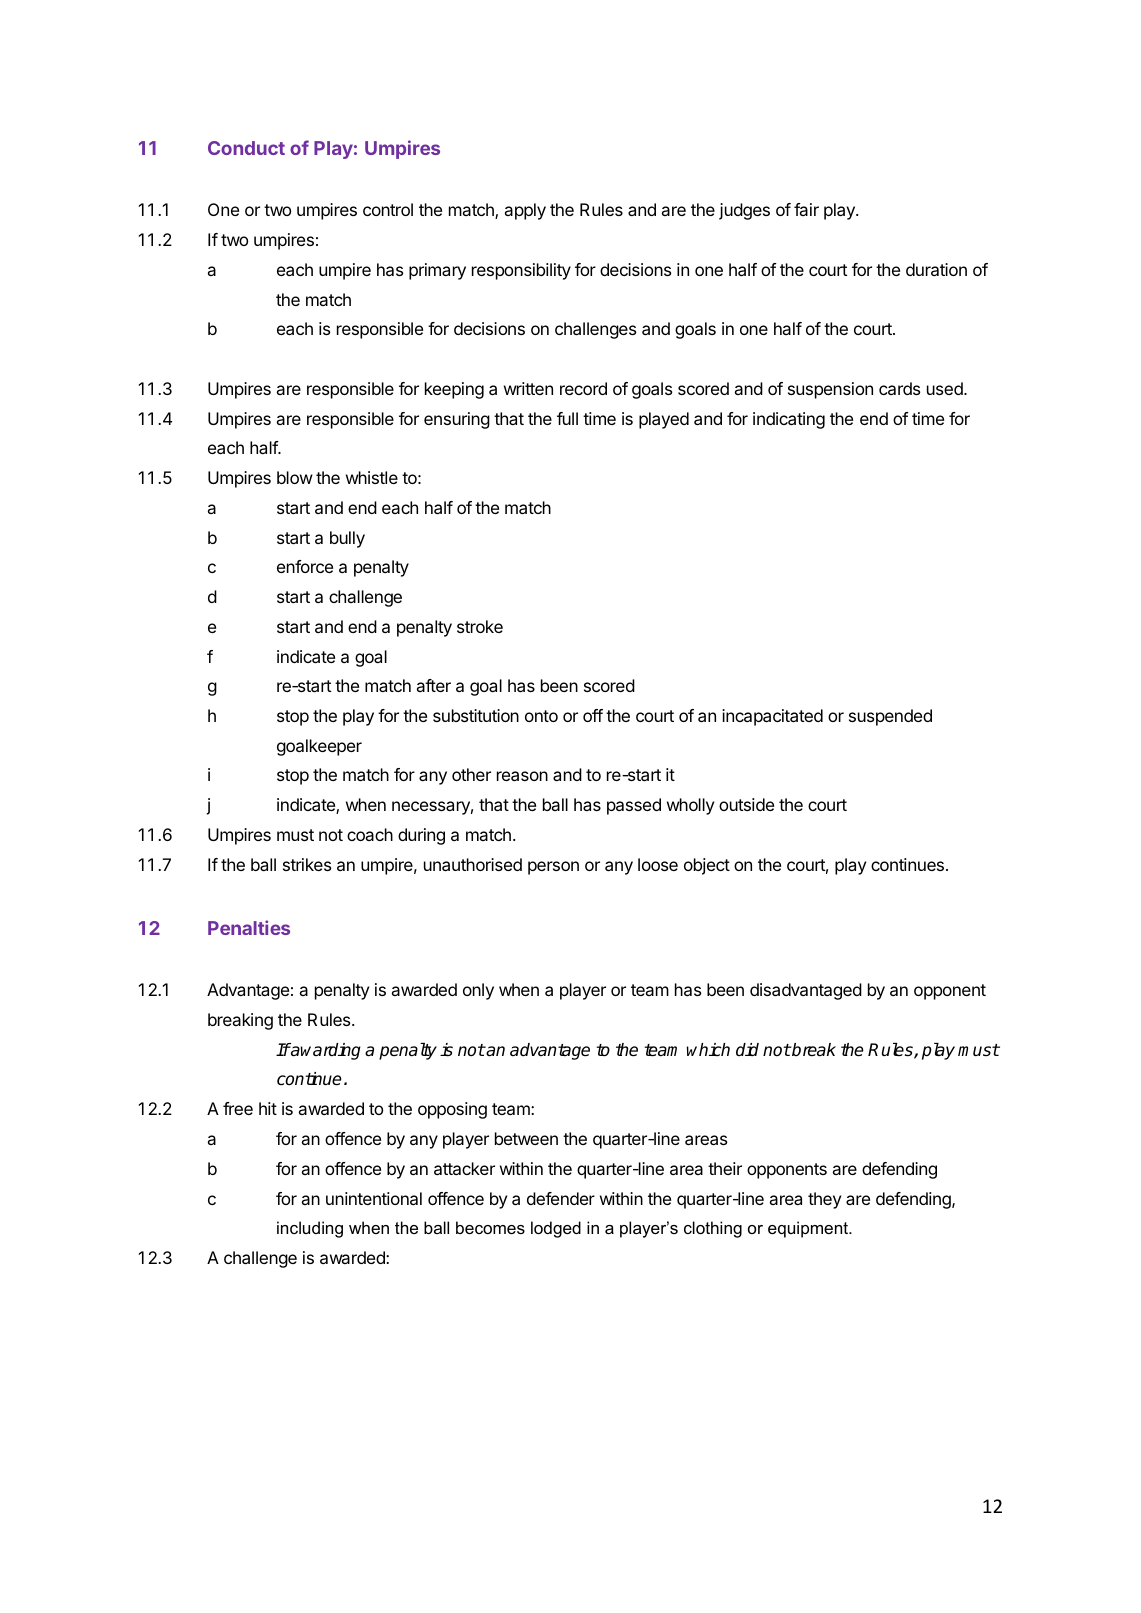 Image resolution: width=1141 pixels, height=1613 pixels. I want to click on apply, so click(525, 211).
